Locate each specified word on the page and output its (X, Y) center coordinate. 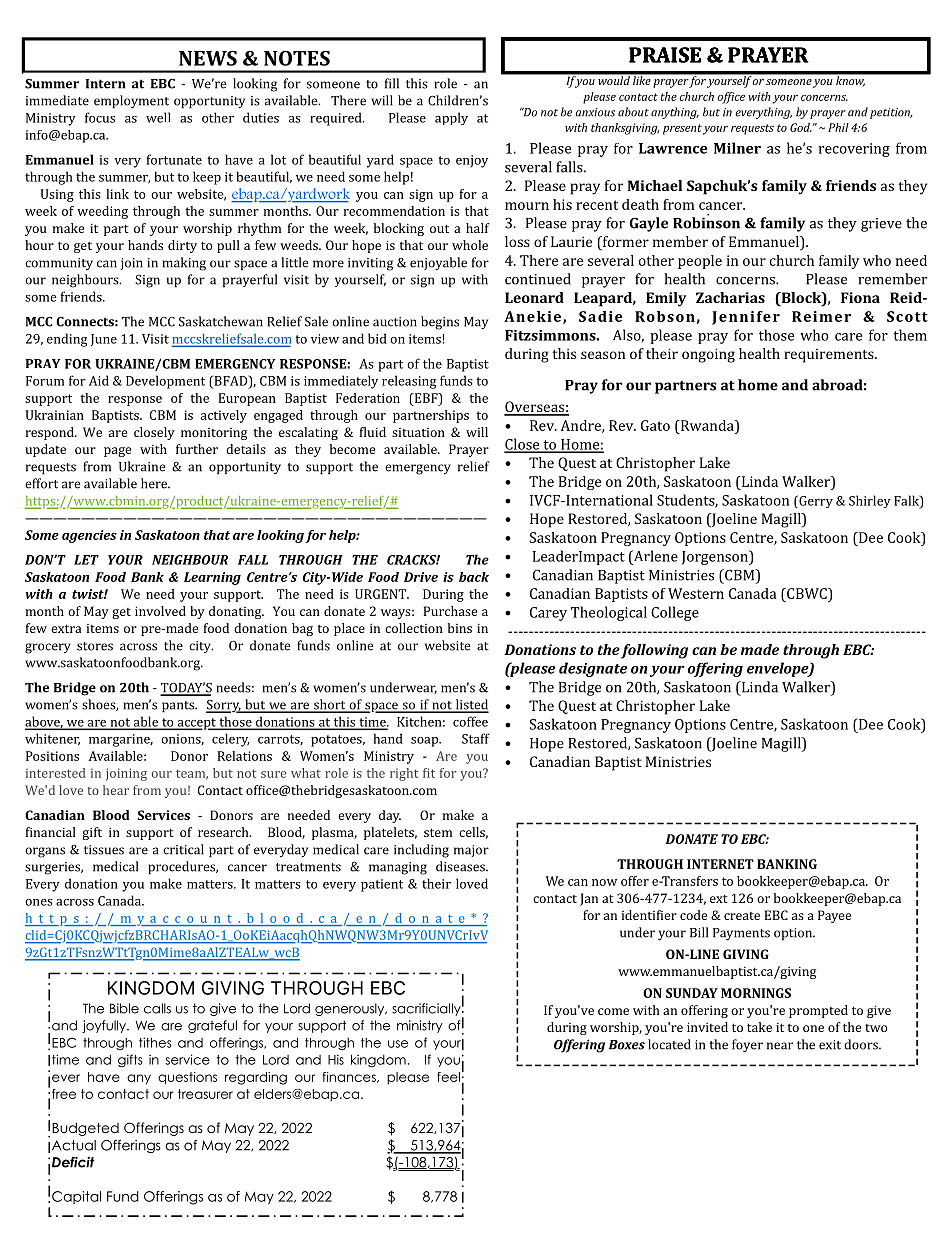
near (780, 1046)
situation (418, 432)
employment (131, 101)
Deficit (73, 1162)
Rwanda (707, 425)
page (117, 452)
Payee (834, 916)
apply (451, 118)
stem (438, 832)
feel (448, 1077)
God (801, 127)
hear (116, 790)
